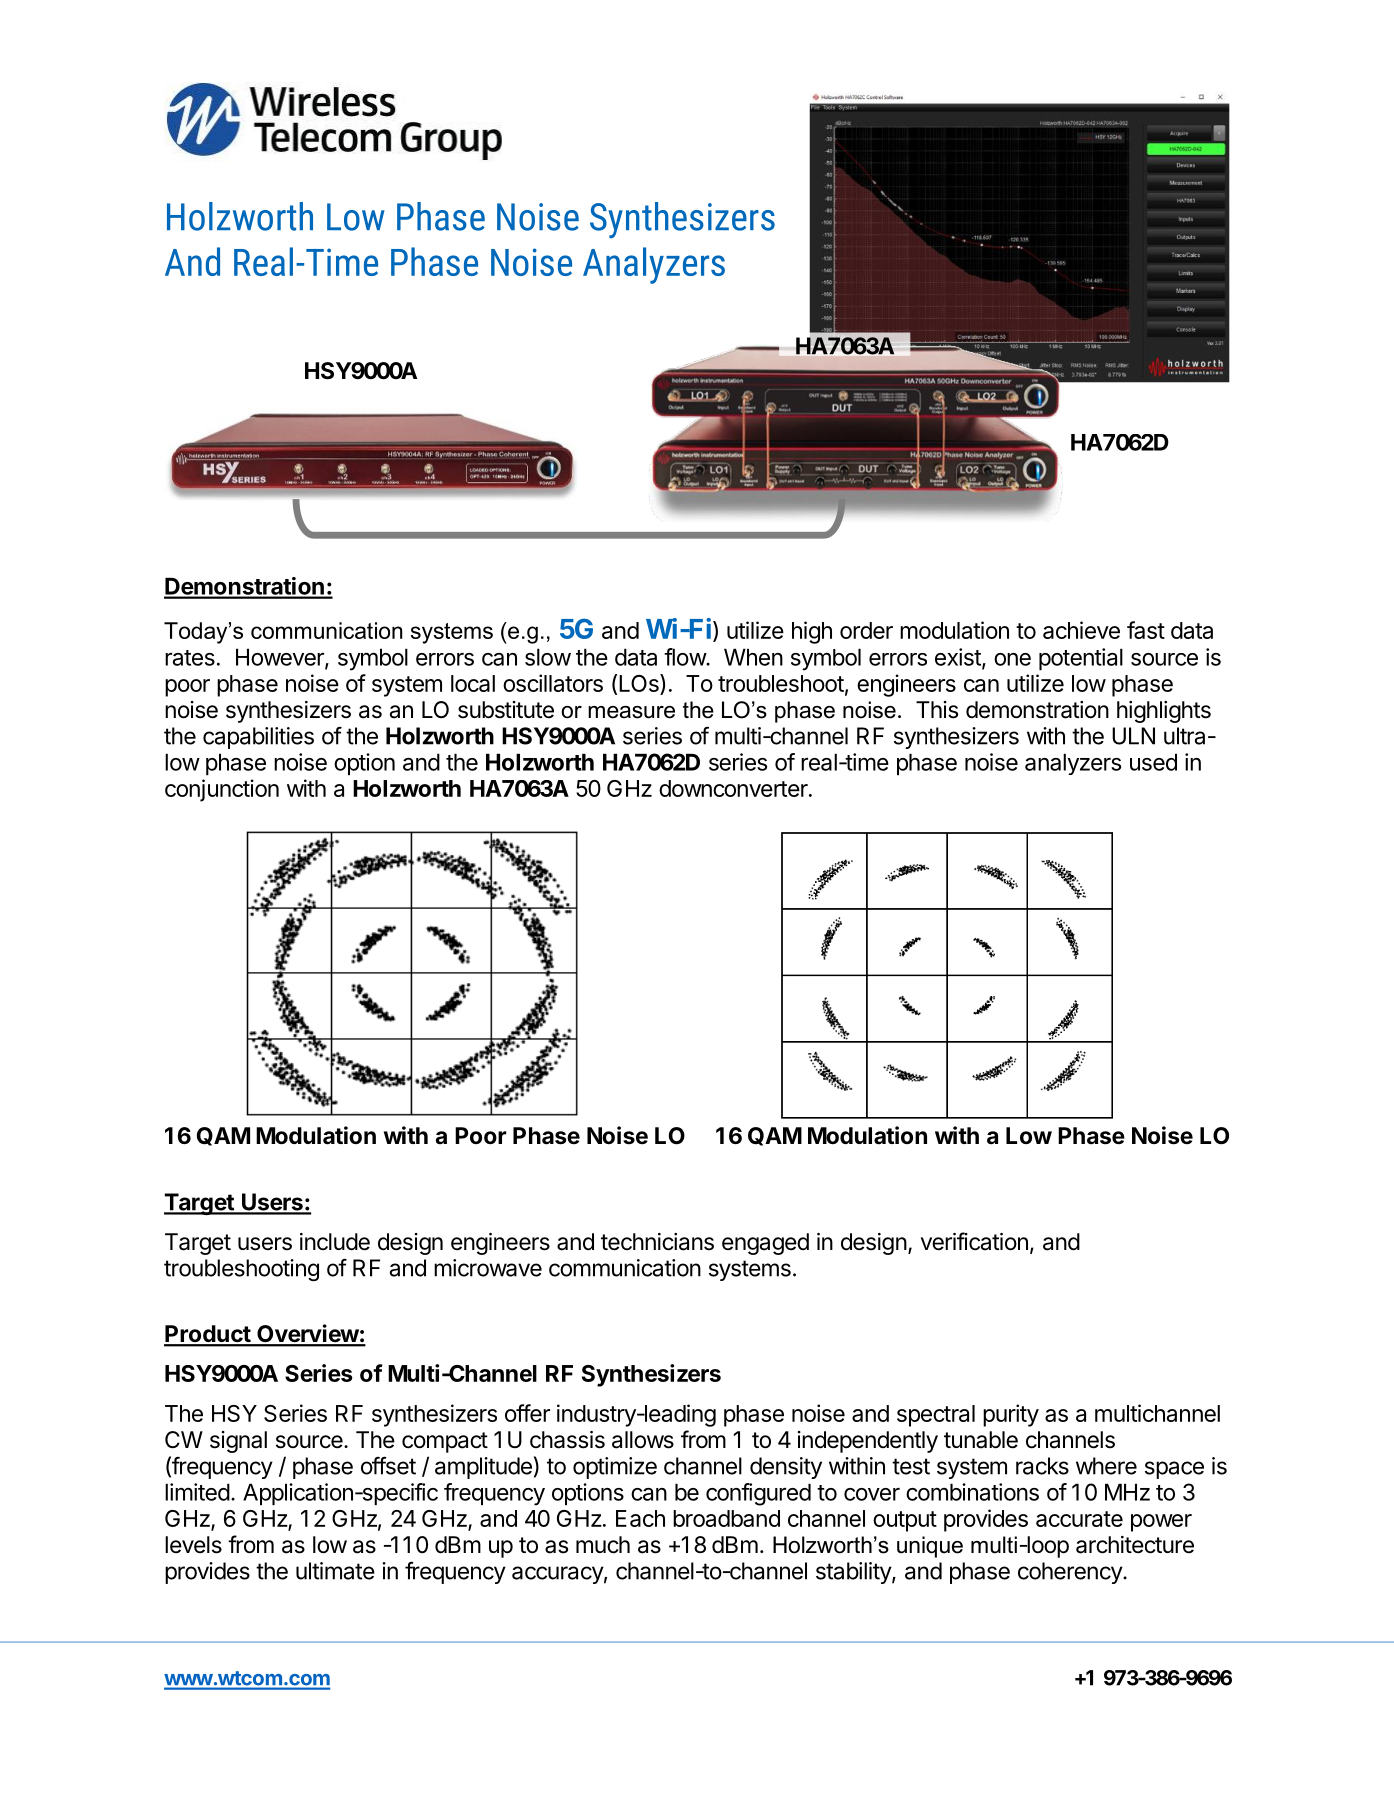 The image size is (1394, 1804). What do you see at coordinates (631, 712) in the page?
I see `measure` at bounding box center [631, 712].
